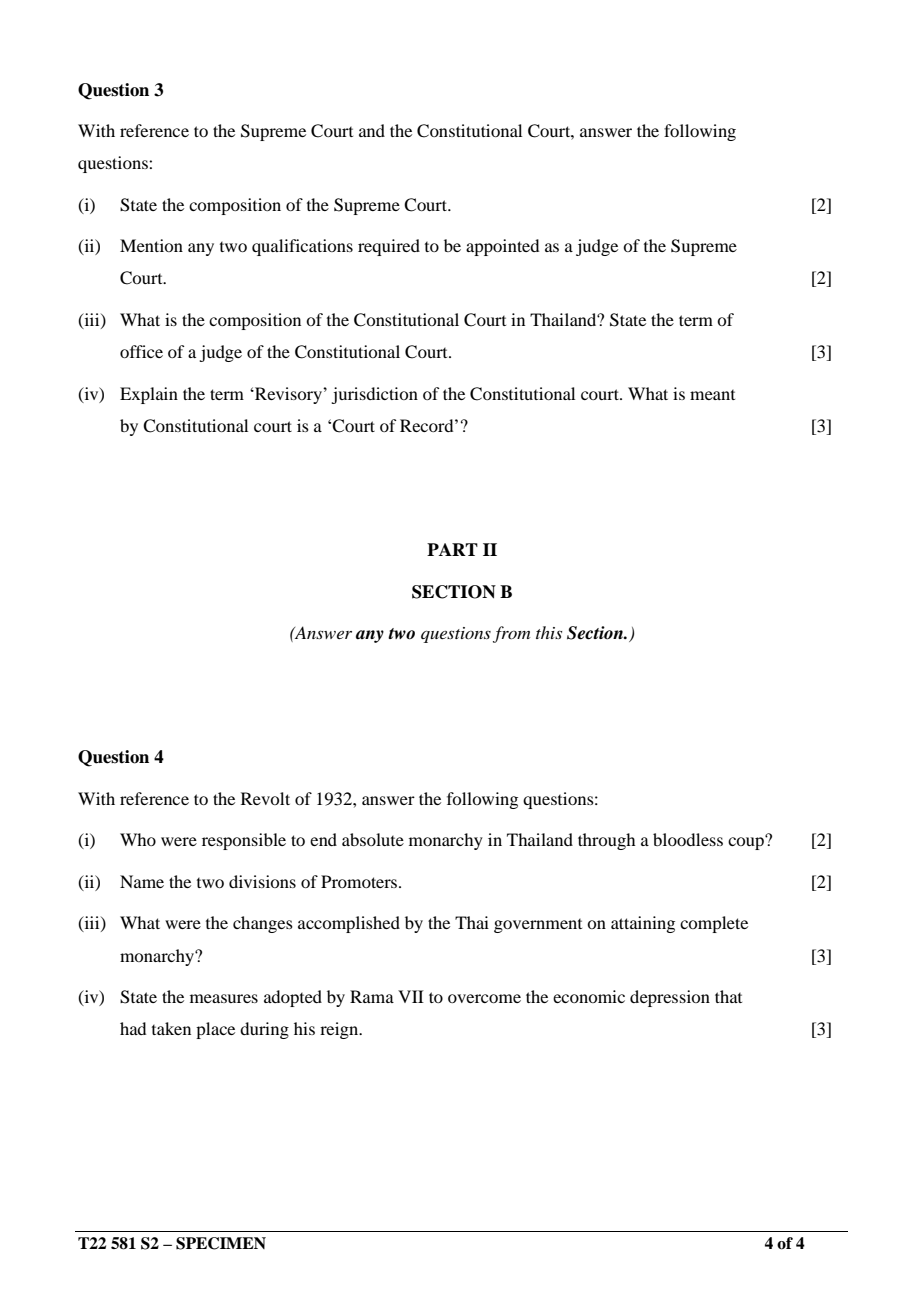  I want to click on Promoters, so click(360, 881).
